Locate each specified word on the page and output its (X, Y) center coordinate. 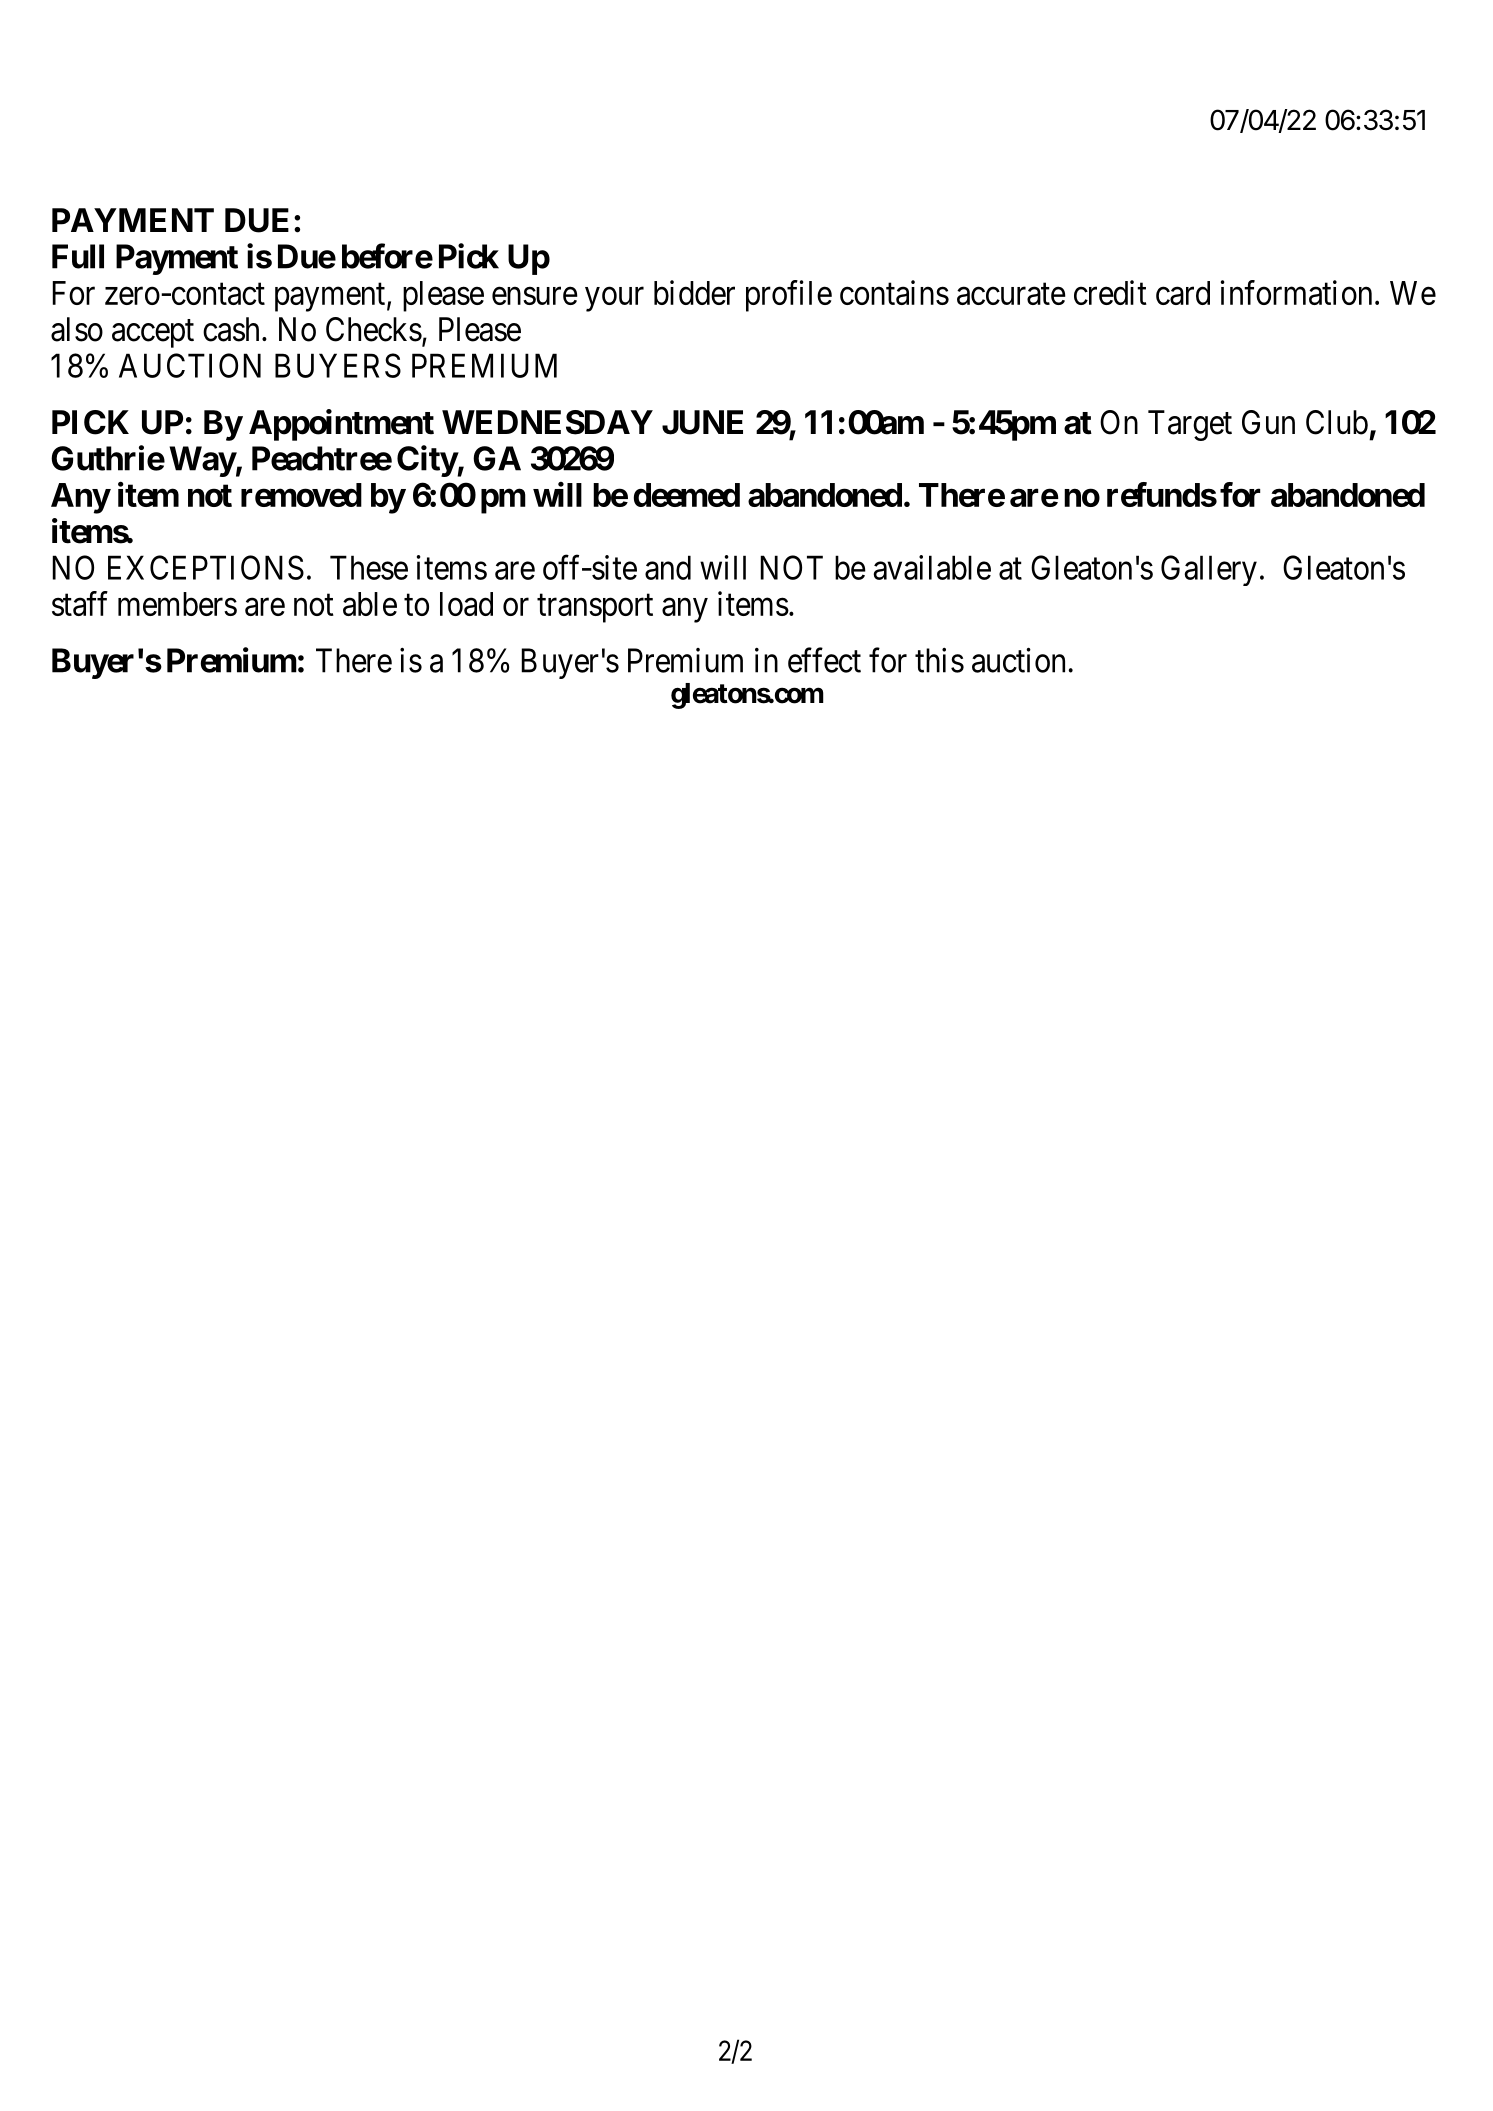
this (939, 660)
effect (824, 660)
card (1183, 293)
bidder (694, 292)
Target (1190, 425)
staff (80, 603)
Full (78, 256)
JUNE (702, 422)
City (427, 461)
